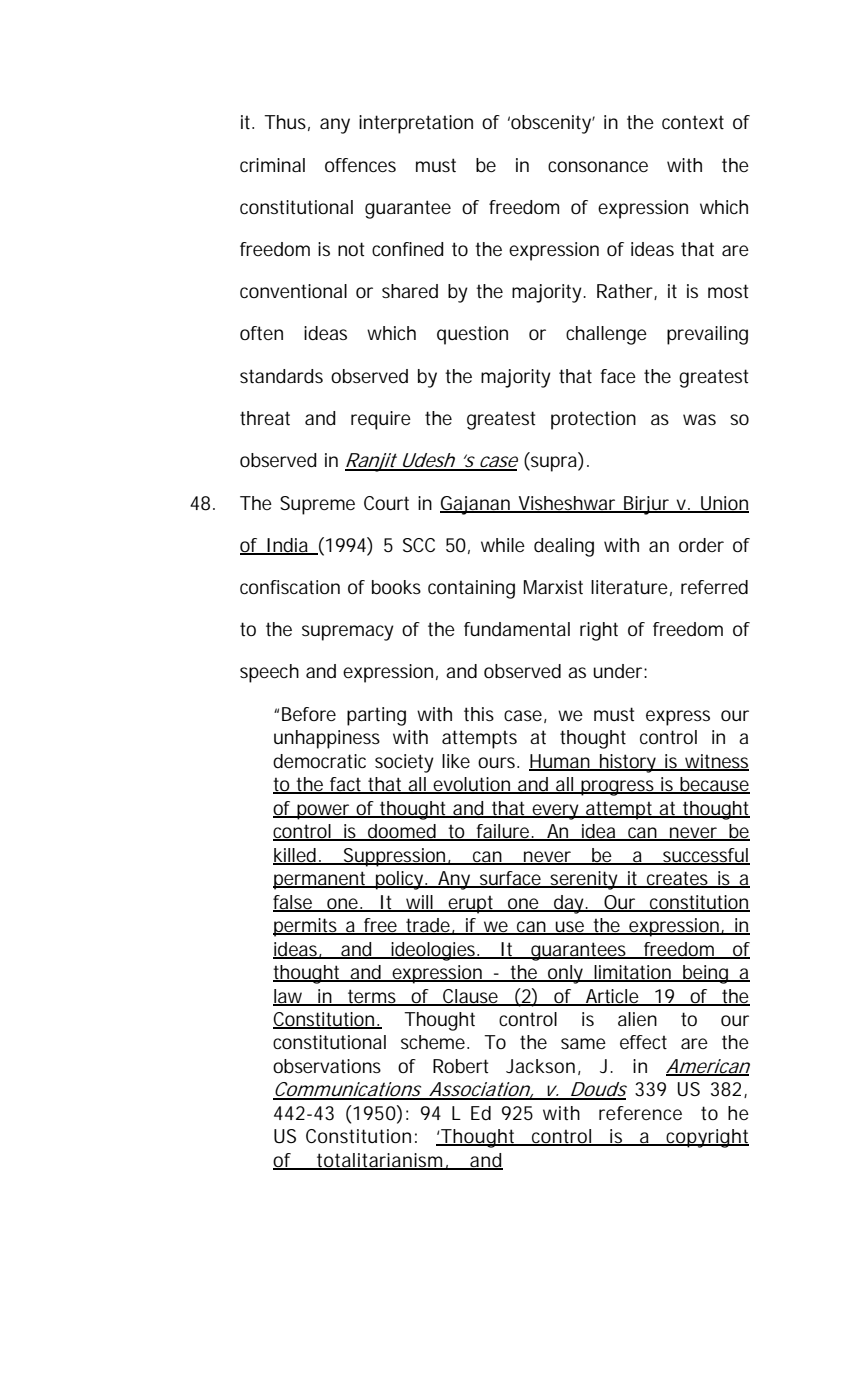 The height and width of the page is (1400, 849). I want to click on erupt, so click(471, 904).
